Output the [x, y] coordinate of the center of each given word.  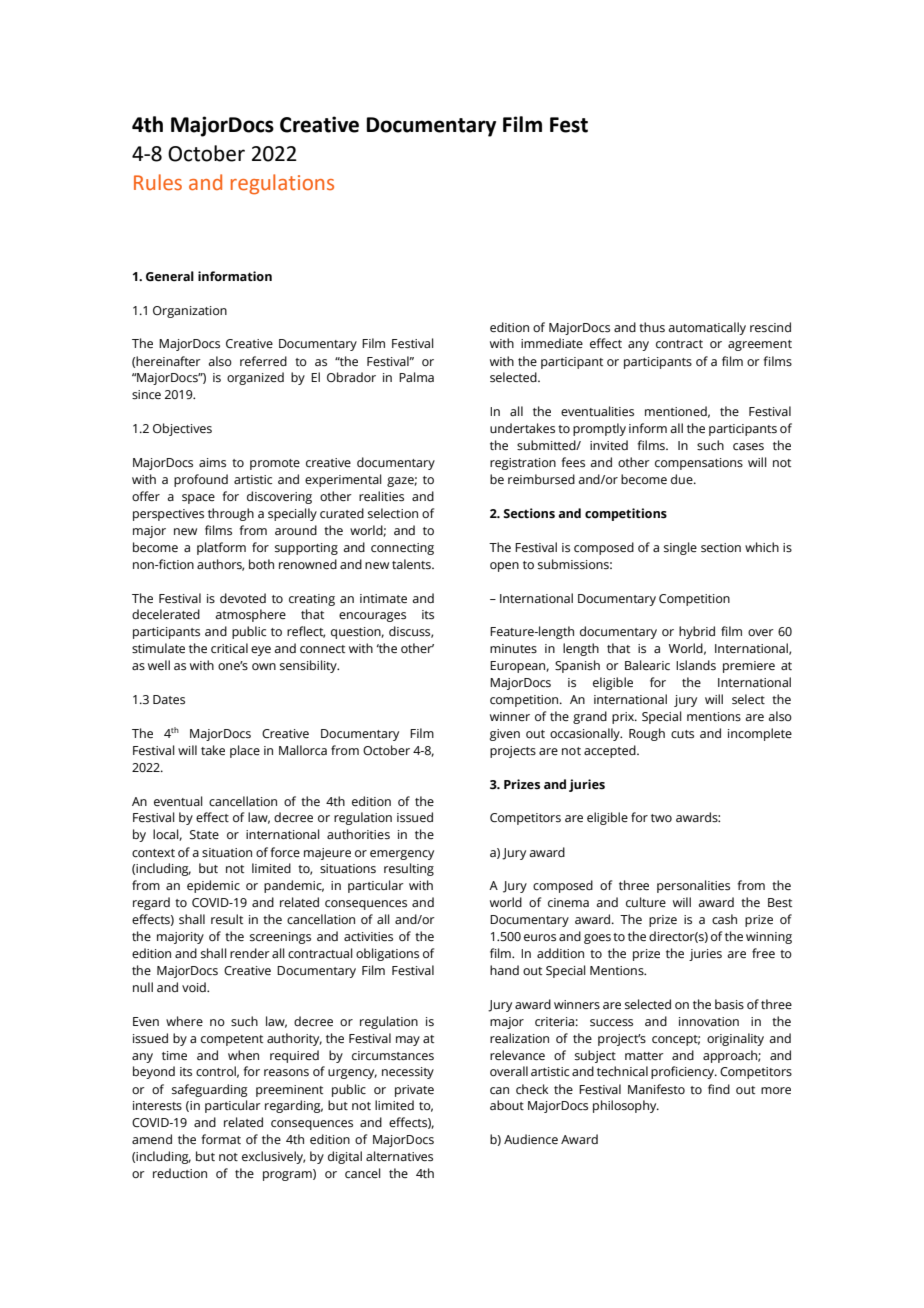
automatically [707, 328]
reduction [180, 1173]
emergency [402, 855]
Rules [158, 182]
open [504, 567]
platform [221, 548]
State [204, 835]
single [680, 548]
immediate [552, 343]
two [661, 818]
